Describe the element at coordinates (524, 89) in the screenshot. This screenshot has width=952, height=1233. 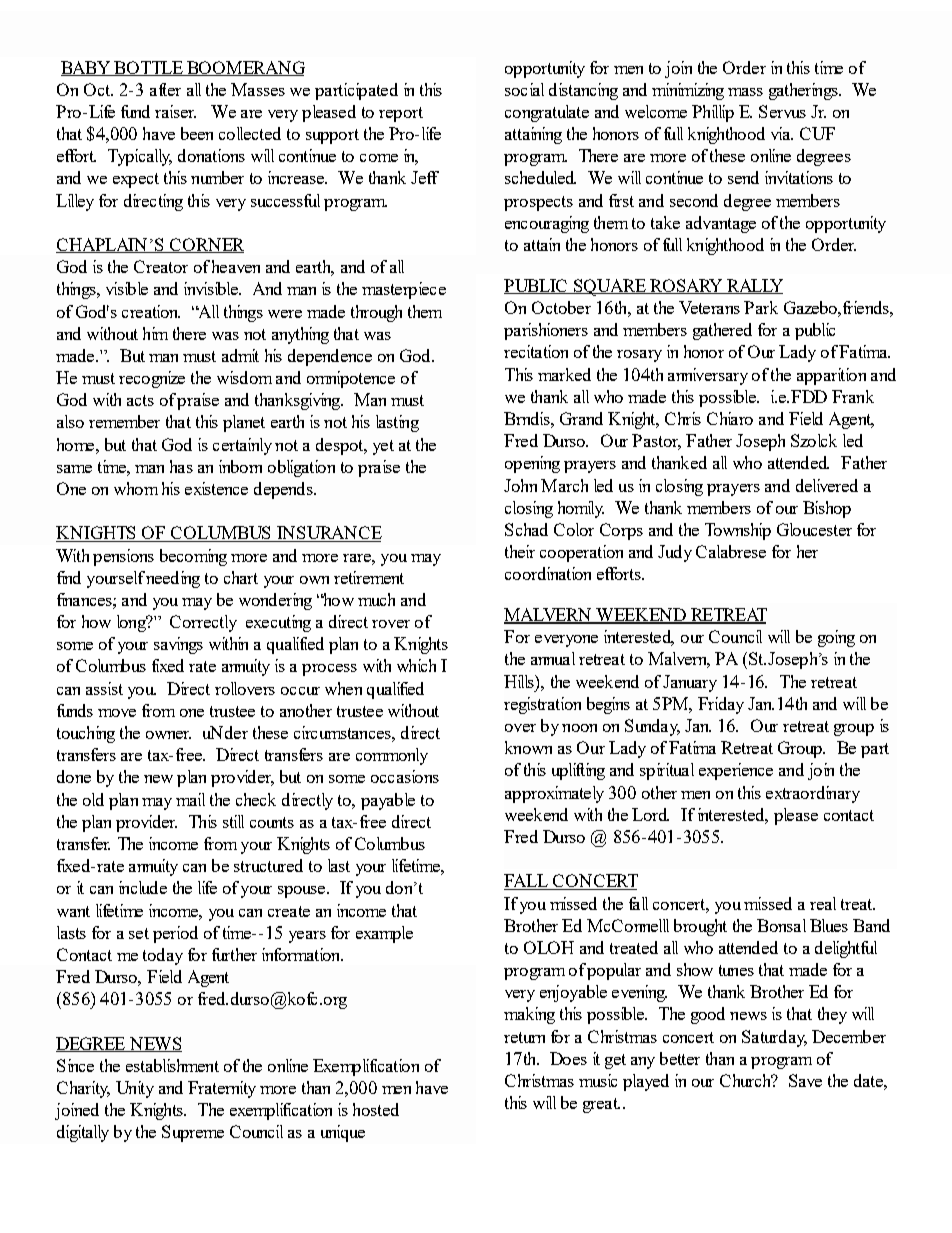
I see `social` at that location.
